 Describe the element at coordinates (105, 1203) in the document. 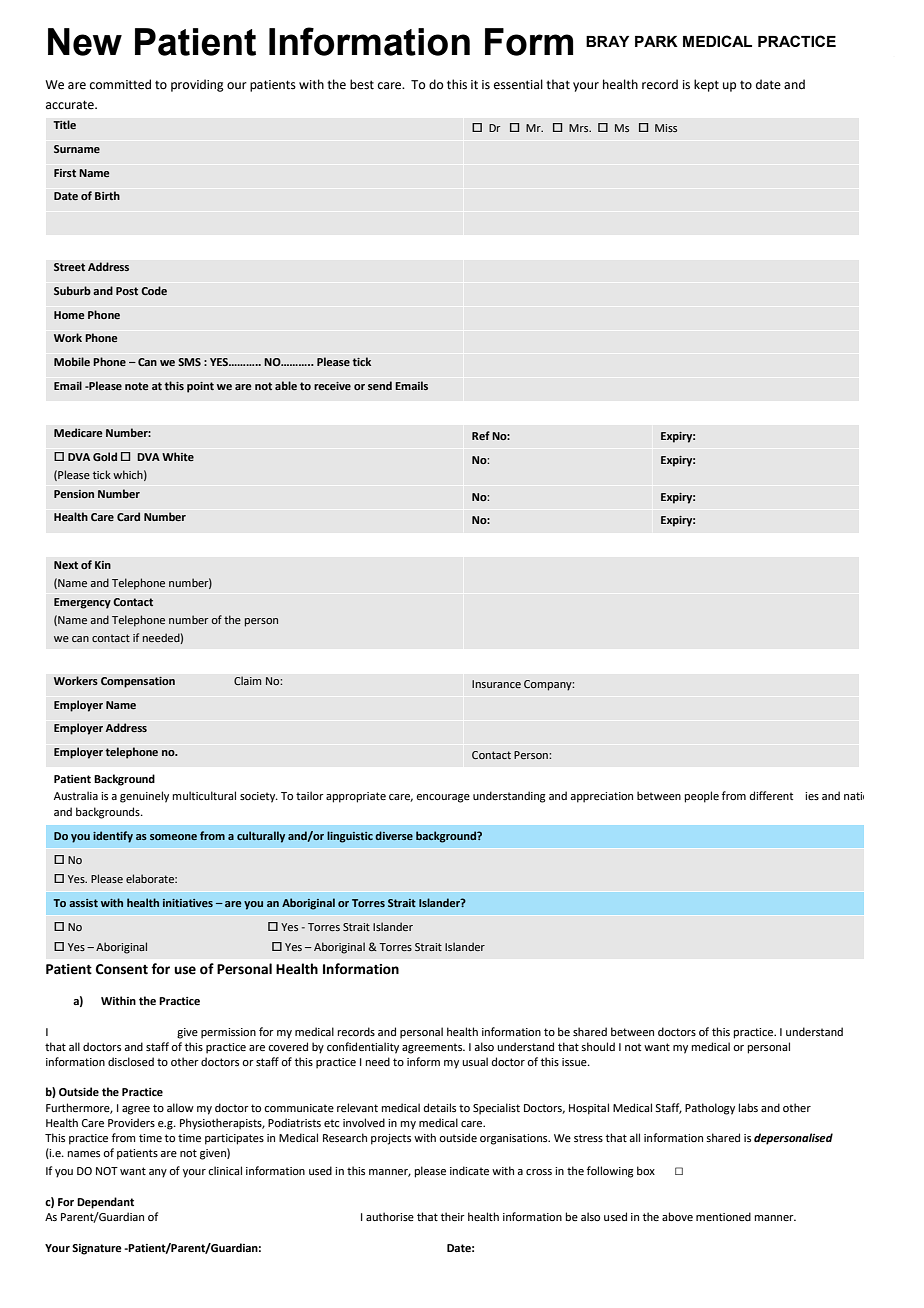

I see `Dependant` at that location.
